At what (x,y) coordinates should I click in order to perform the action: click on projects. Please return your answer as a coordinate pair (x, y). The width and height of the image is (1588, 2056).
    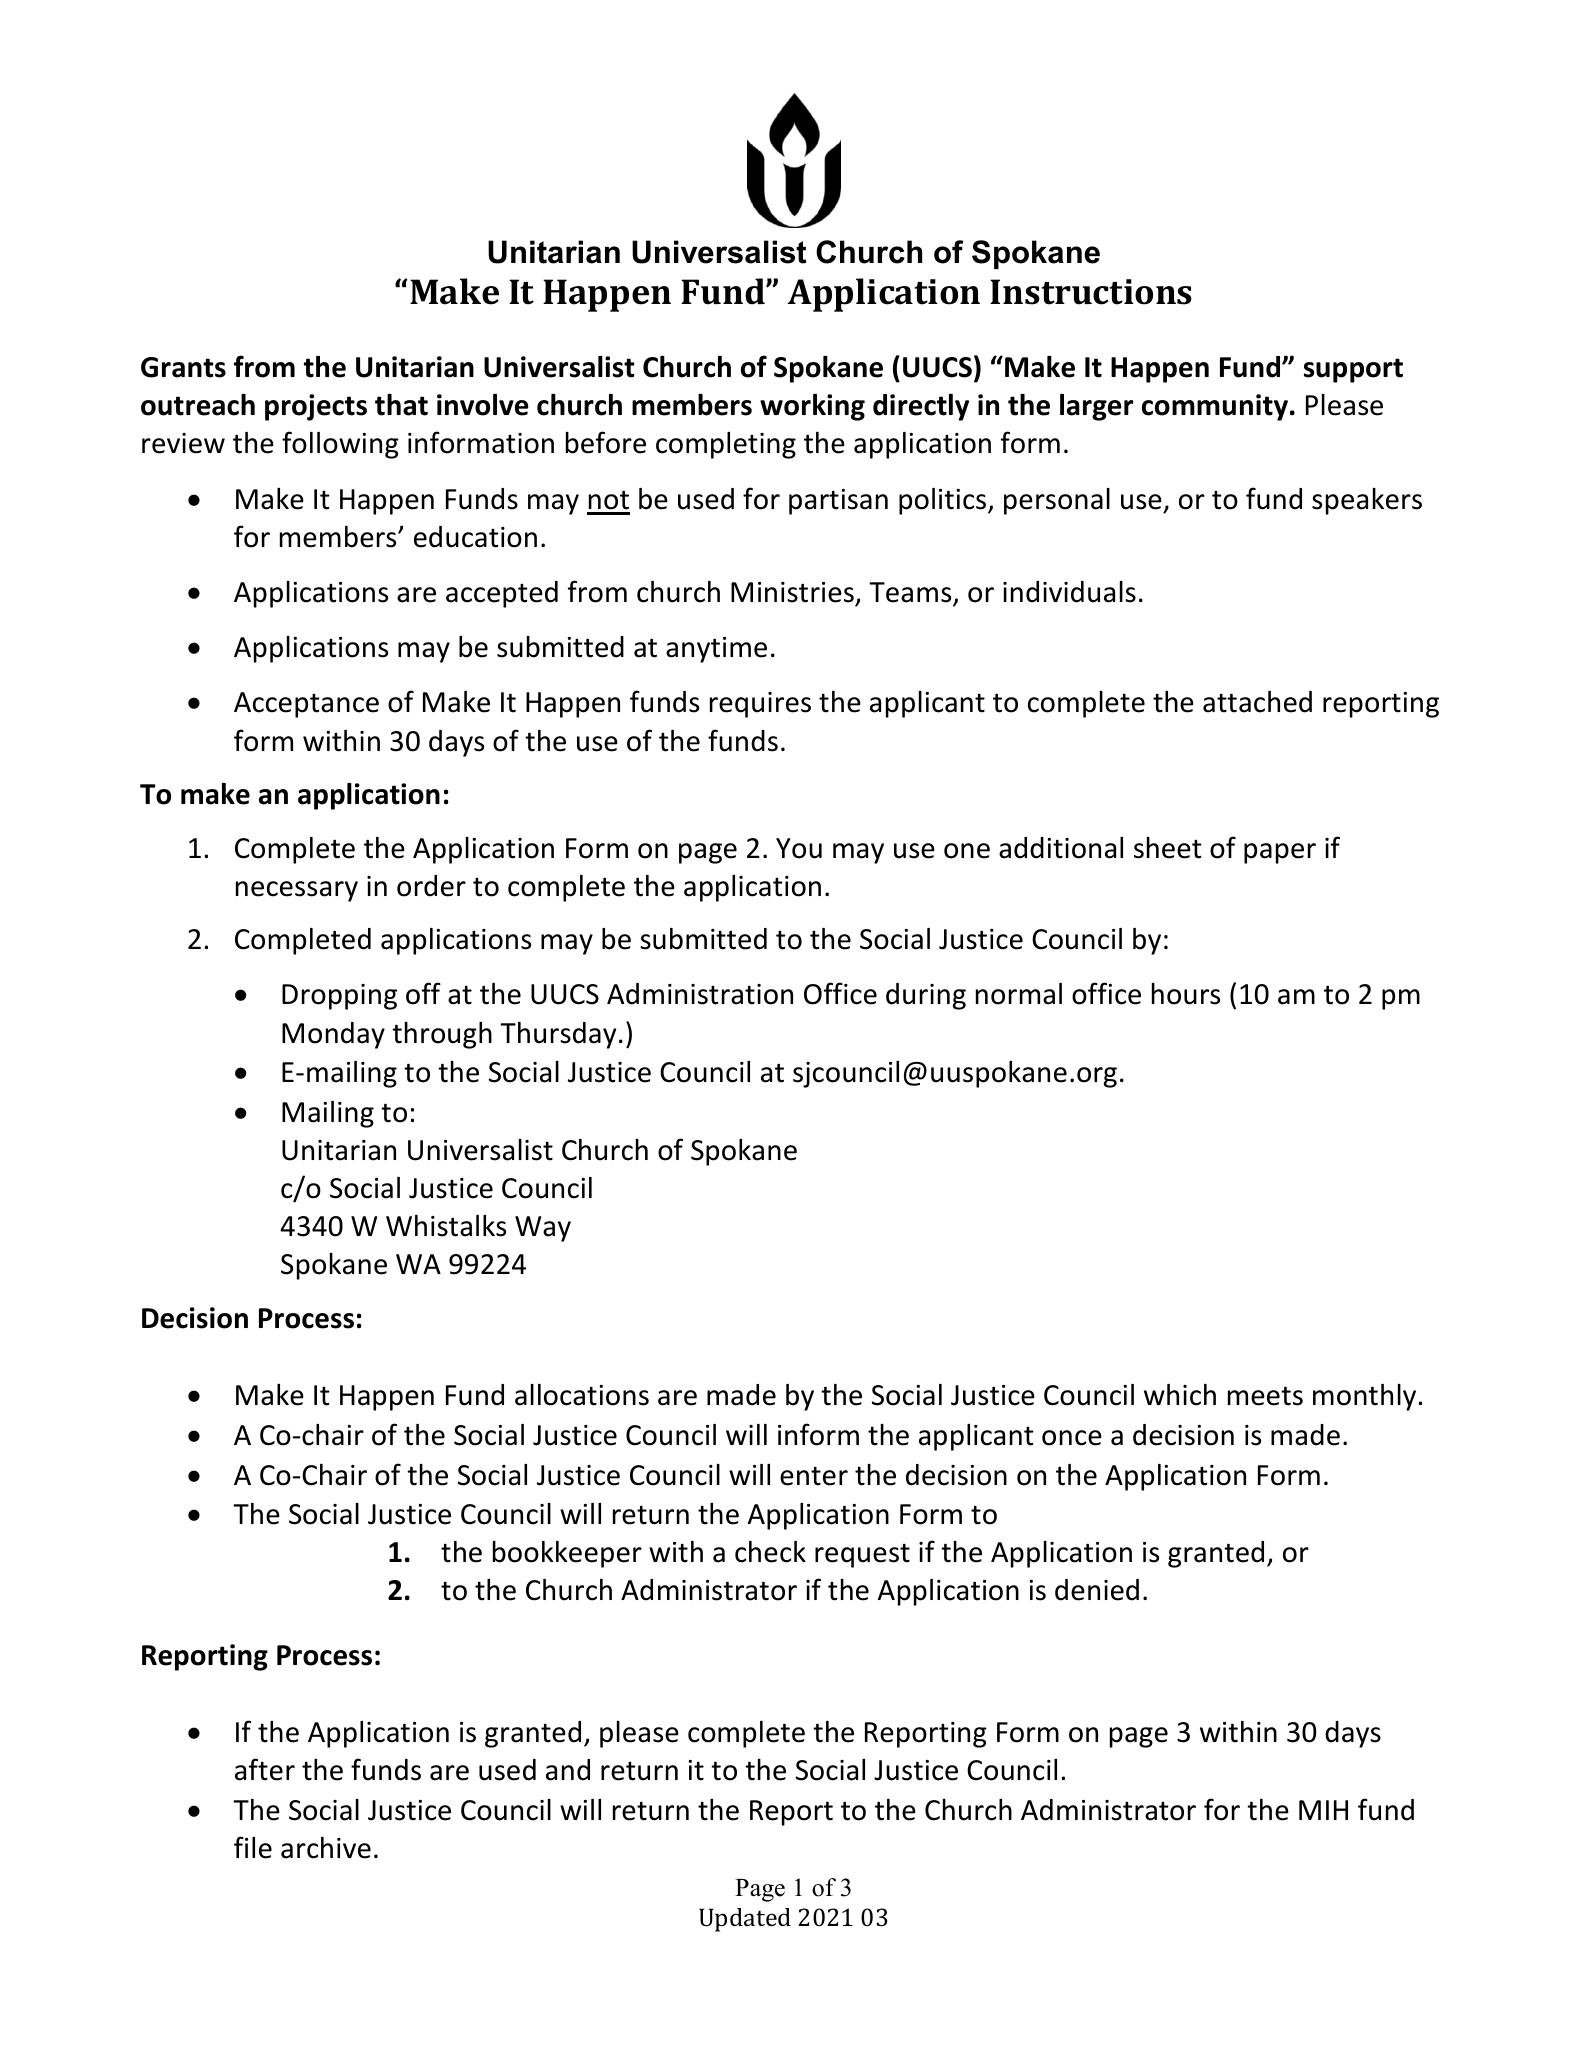
    Looking at the image, I should click on (316, 407).
